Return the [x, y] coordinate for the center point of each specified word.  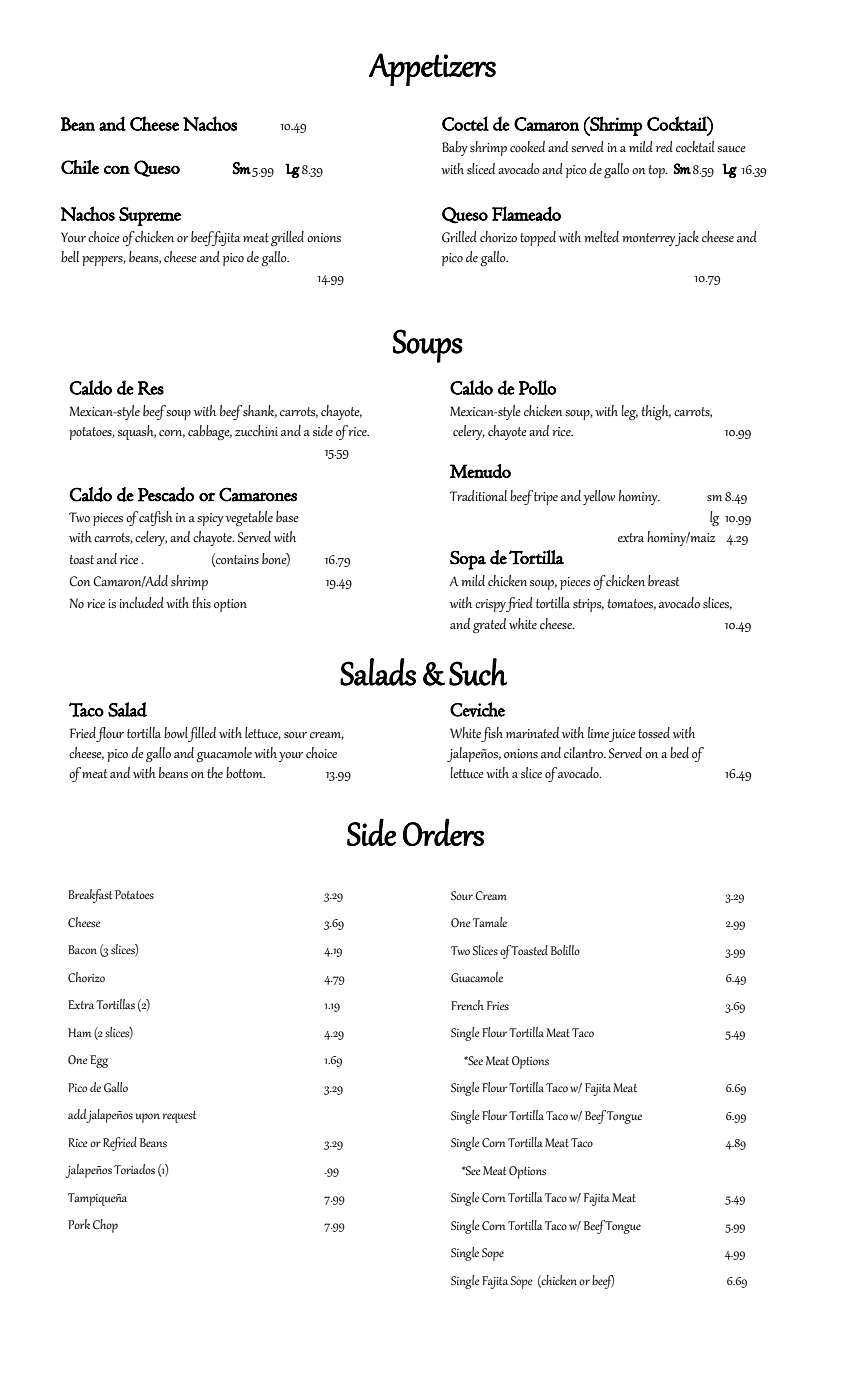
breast [664, 580]
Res [151, 388]
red [664, 146]
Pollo [537, 387]
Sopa [468, 560]
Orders [443, 832]
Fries [498, 1005]
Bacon [82, 949]
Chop [105, 1226]
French [467, 1005]
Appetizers [432, 69]
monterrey [650, 239]
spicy [210, 519]
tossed [654, 733]
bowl [176, 732]
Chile [80, 167]
